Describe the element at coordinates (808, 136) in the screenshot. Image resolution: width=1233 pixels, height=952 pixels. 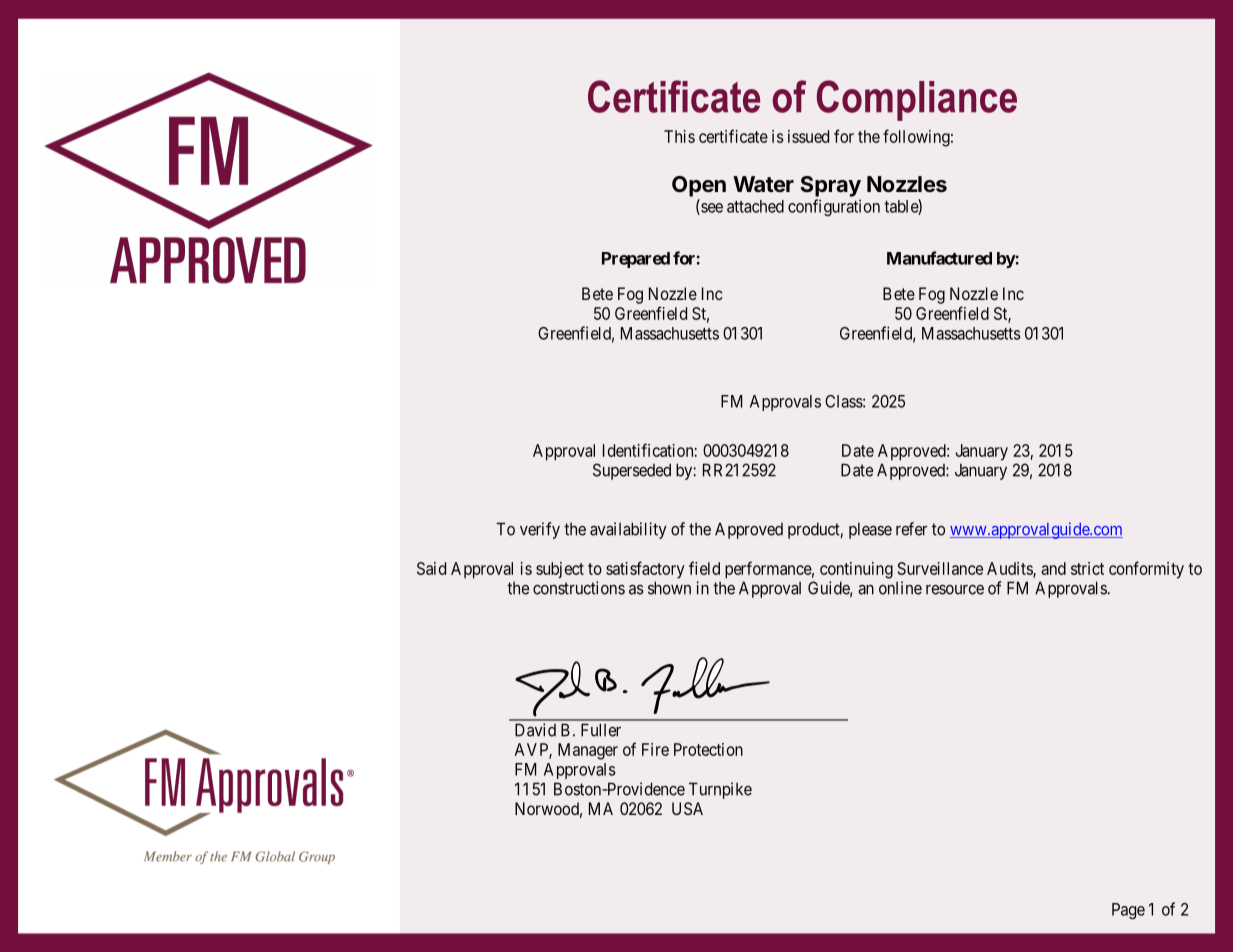
I see `issued` at that location.
